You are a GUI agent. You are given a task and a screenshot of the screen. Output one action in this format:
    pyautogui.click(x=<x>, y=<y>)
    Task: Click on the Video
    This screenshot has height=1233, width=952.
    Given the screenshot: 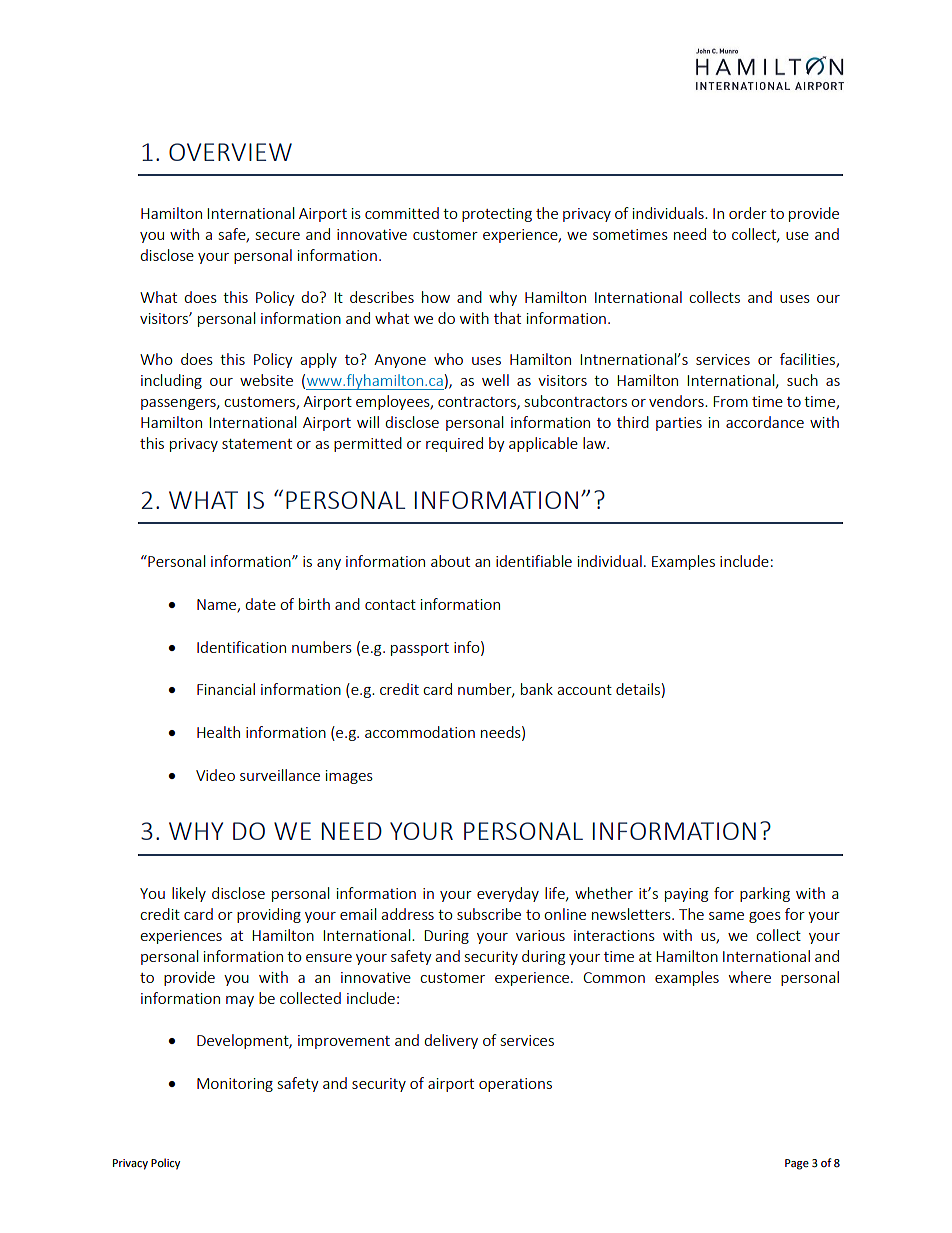 What is the action you would take?
    pyautogui.click(x=215, y=775)
